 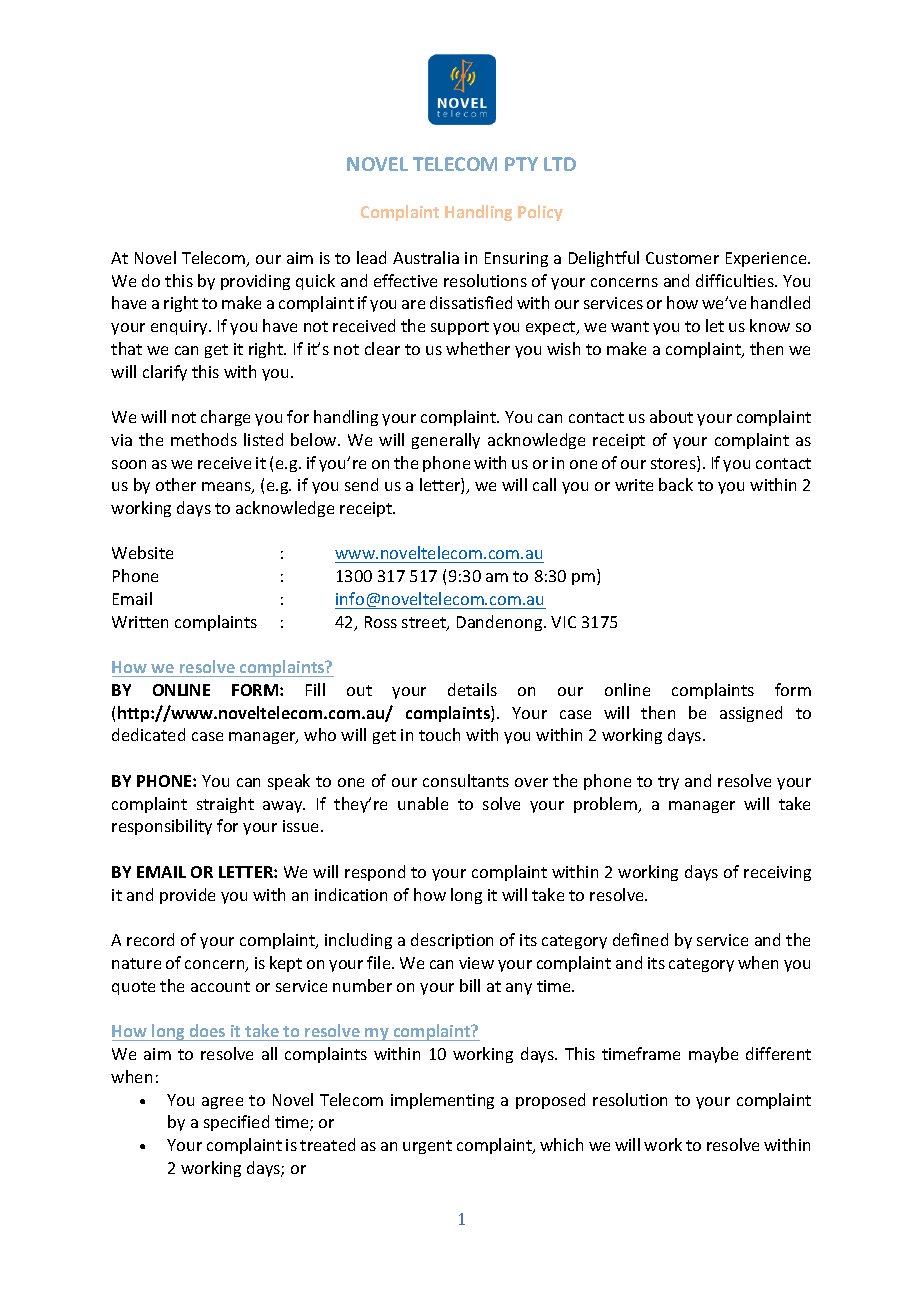 What do you see at coordinates (521, 164) in the page?
I see `PTY` at bounding box center [521, 164].
